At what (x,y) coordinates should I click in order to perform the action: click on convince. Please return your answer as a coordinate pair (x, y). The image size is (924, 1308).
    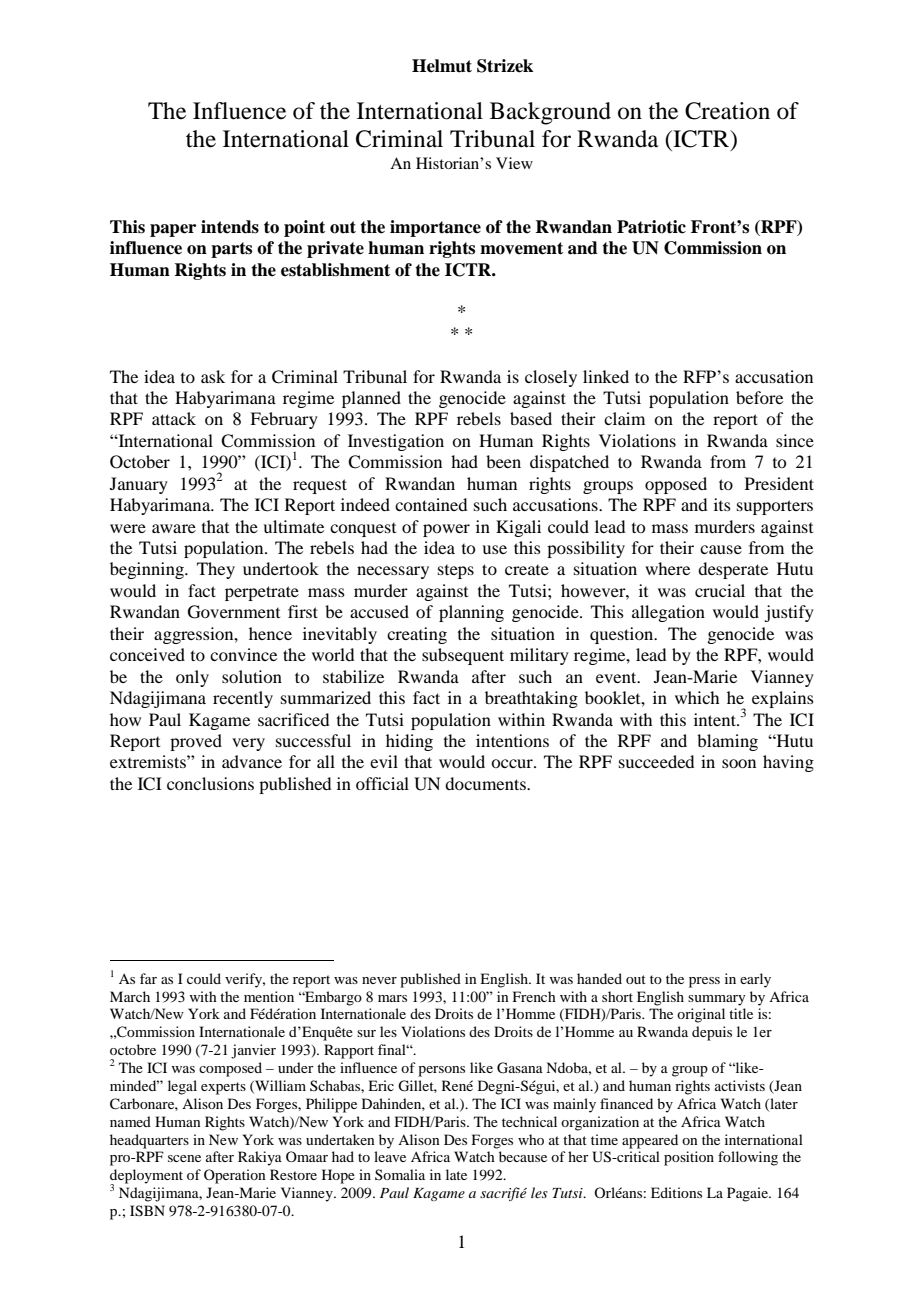
    Looking at the image, I should click on (243, 654).
